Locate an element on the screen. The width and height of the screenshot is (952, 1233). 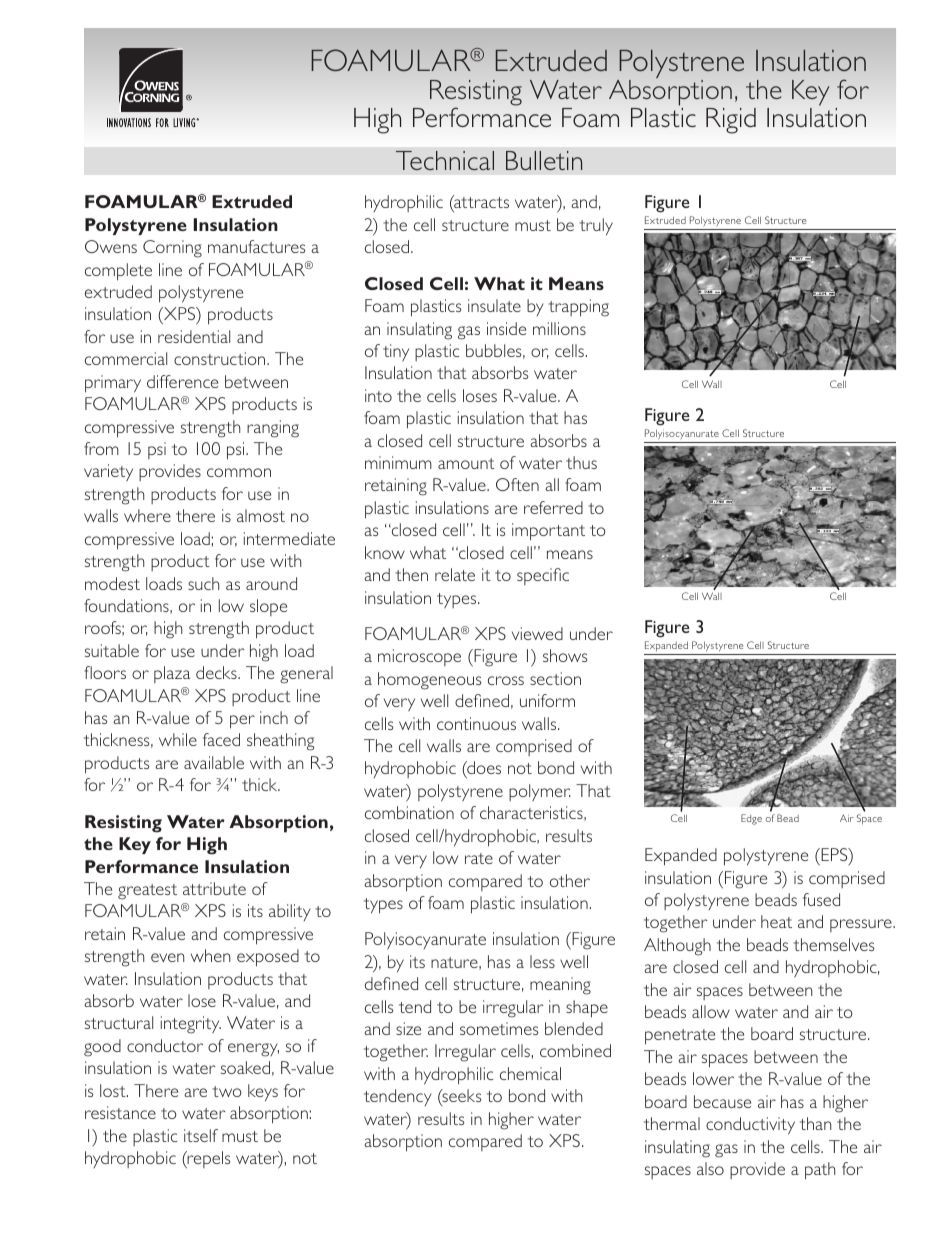
chemical is located at coordinates (530, 1073).
